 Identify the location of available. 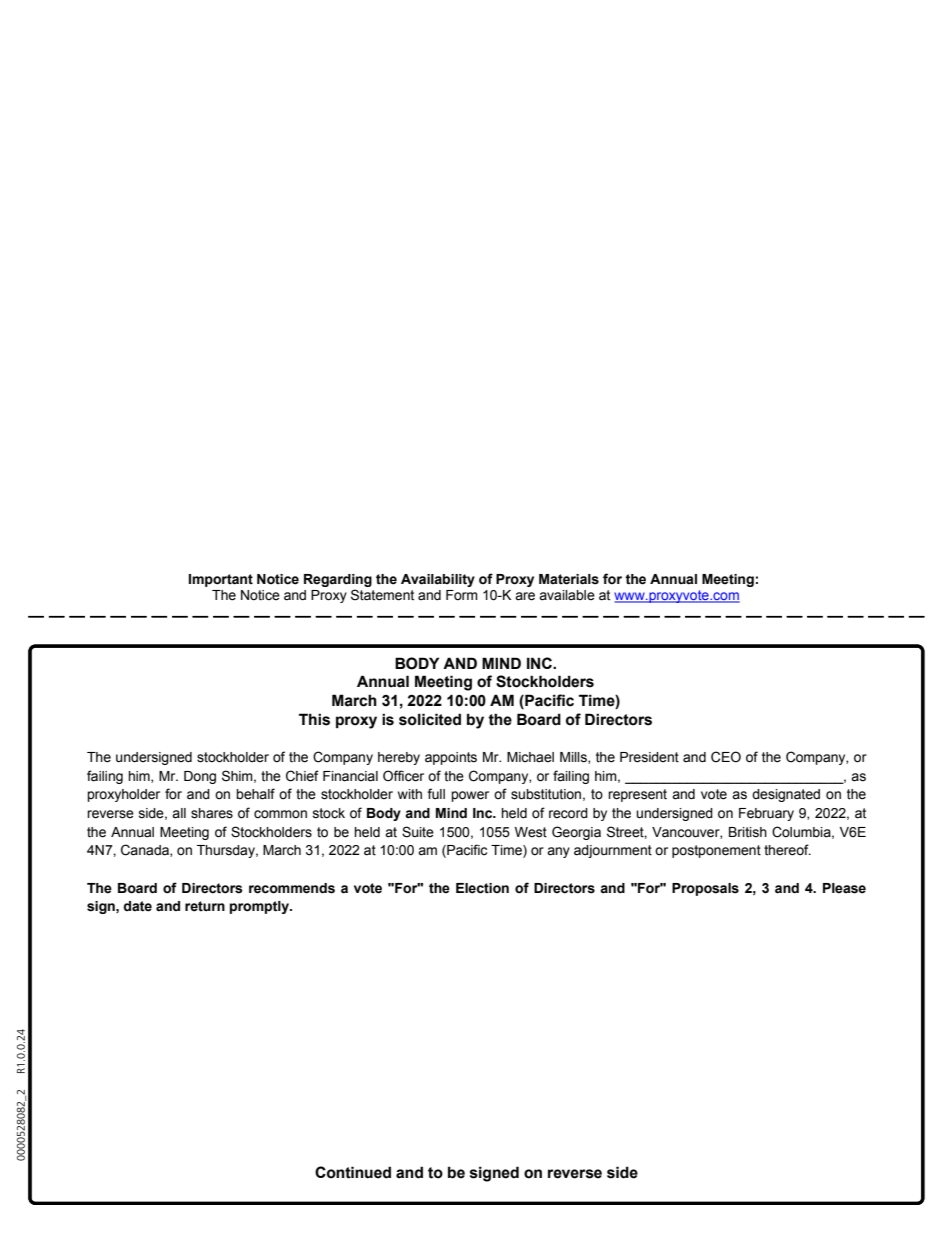
(567, 595).
